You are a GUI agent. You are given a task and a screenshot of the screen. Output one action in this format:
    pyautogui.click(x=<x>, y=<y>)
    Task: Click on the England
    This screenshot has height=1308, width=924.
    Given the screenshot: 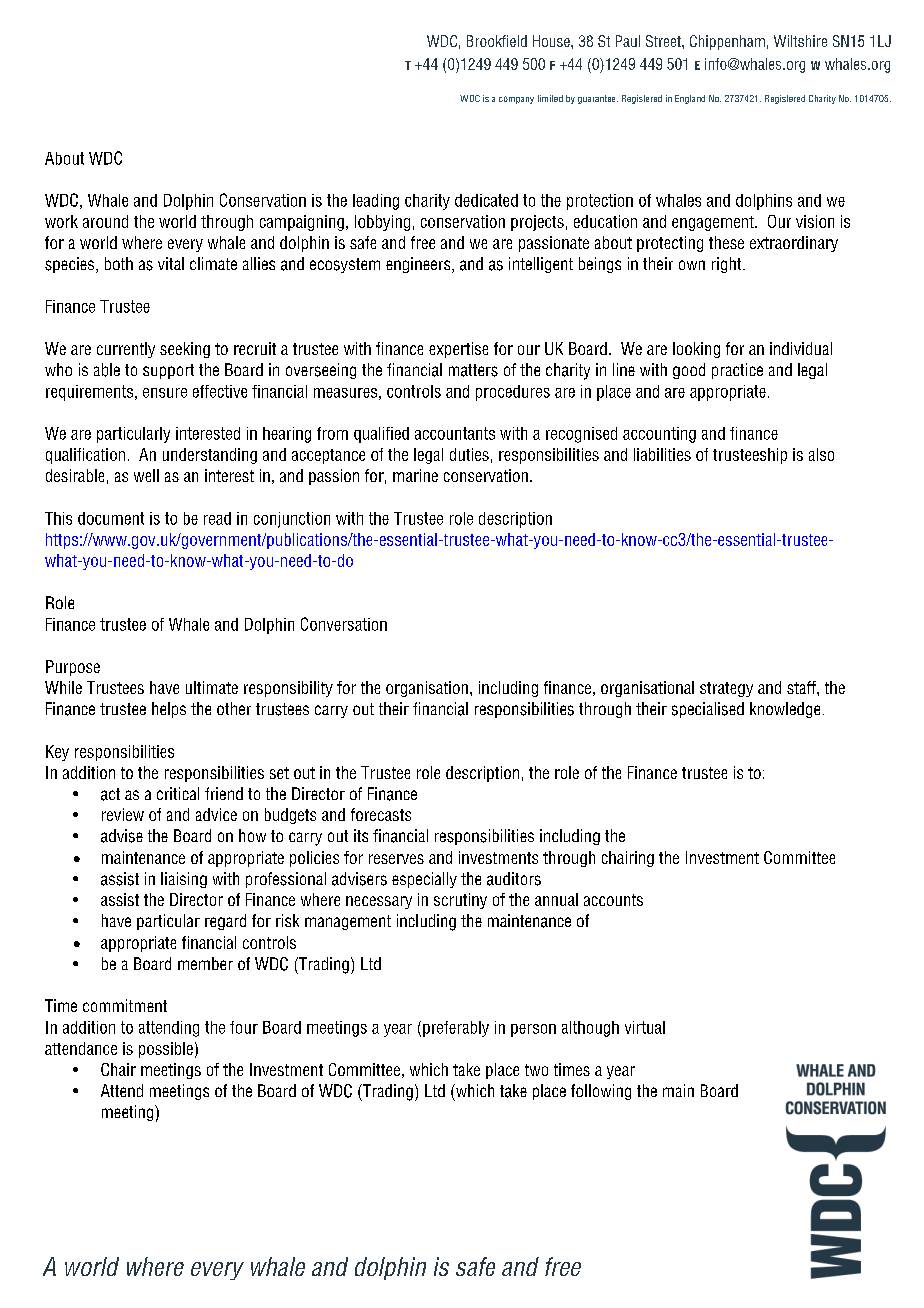 What is the action you would take?
    pyautogui.click(x=690, y=99)
